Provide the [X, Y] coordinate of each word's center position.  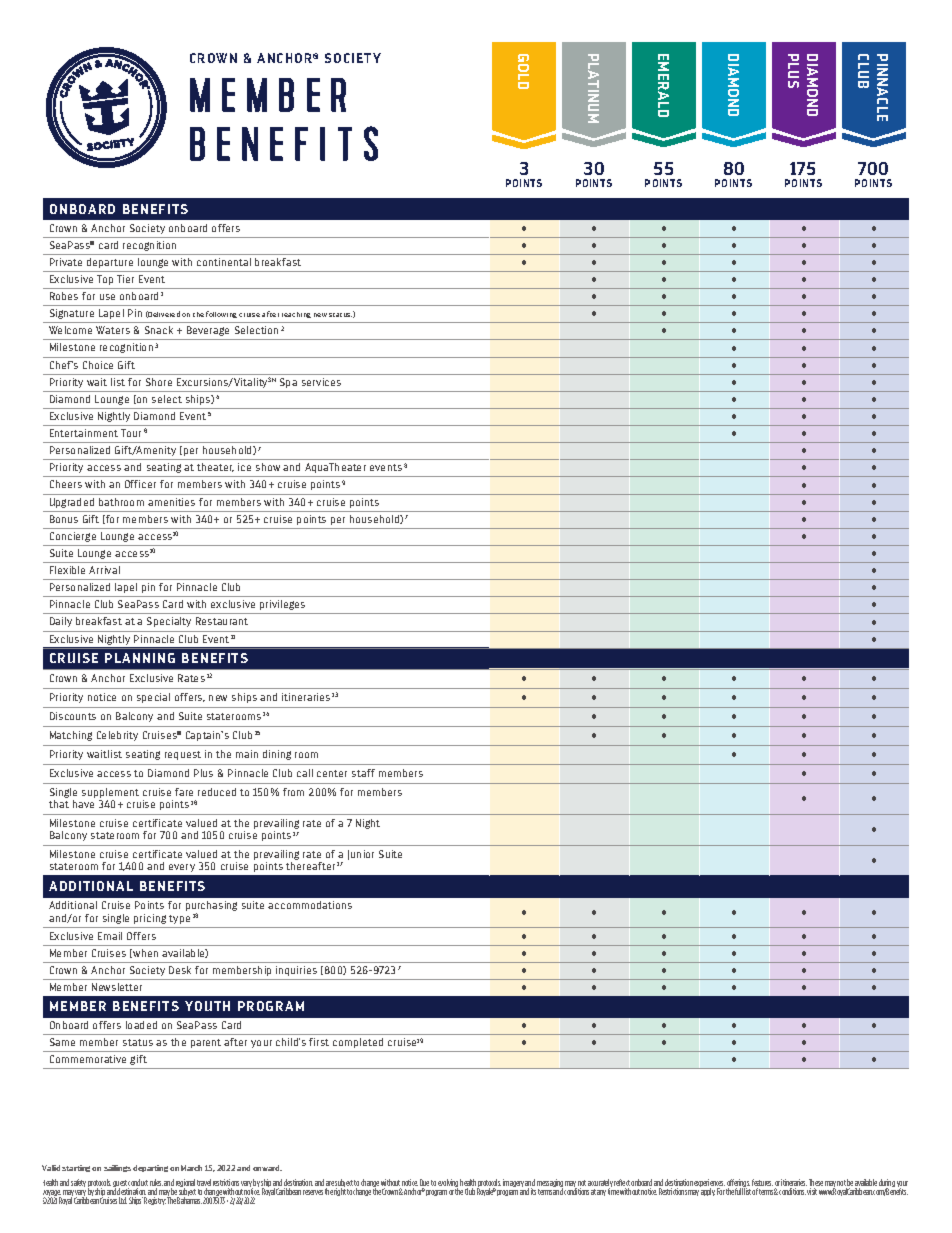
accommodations [310, 905]
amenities [171, 502]
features [762, 1184]
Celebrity [117, 736]
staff [363, 773]
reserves [313, 1192]
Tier [125, 279]
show [268, 467]
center [332, 773]
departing [150, 1168]
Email [110, 936]
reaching [296, 315]
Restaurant [222, 621]
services [321, 382]
